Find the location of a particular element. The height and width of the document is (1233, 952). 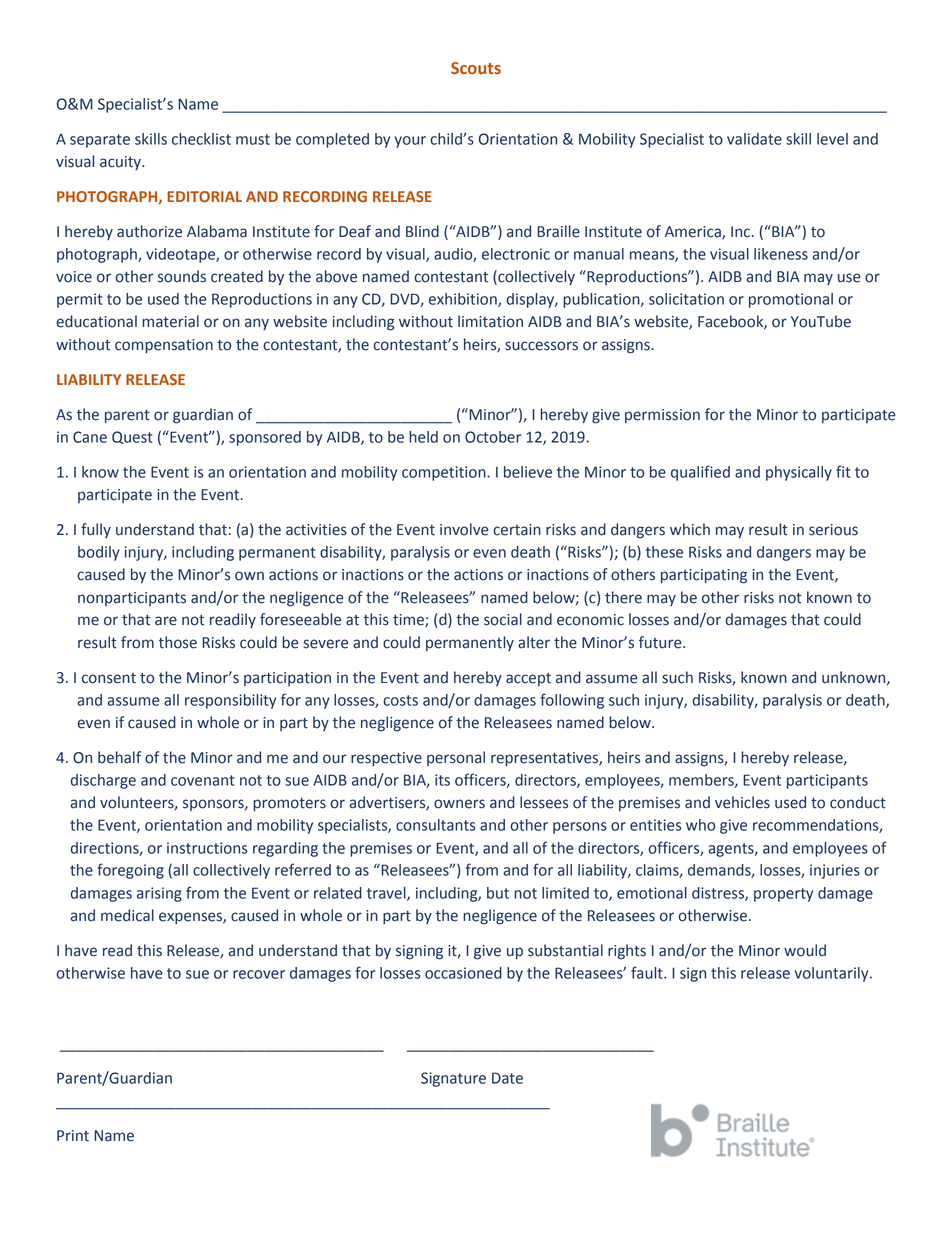

Scouts is located at coordinates (476, 68).
